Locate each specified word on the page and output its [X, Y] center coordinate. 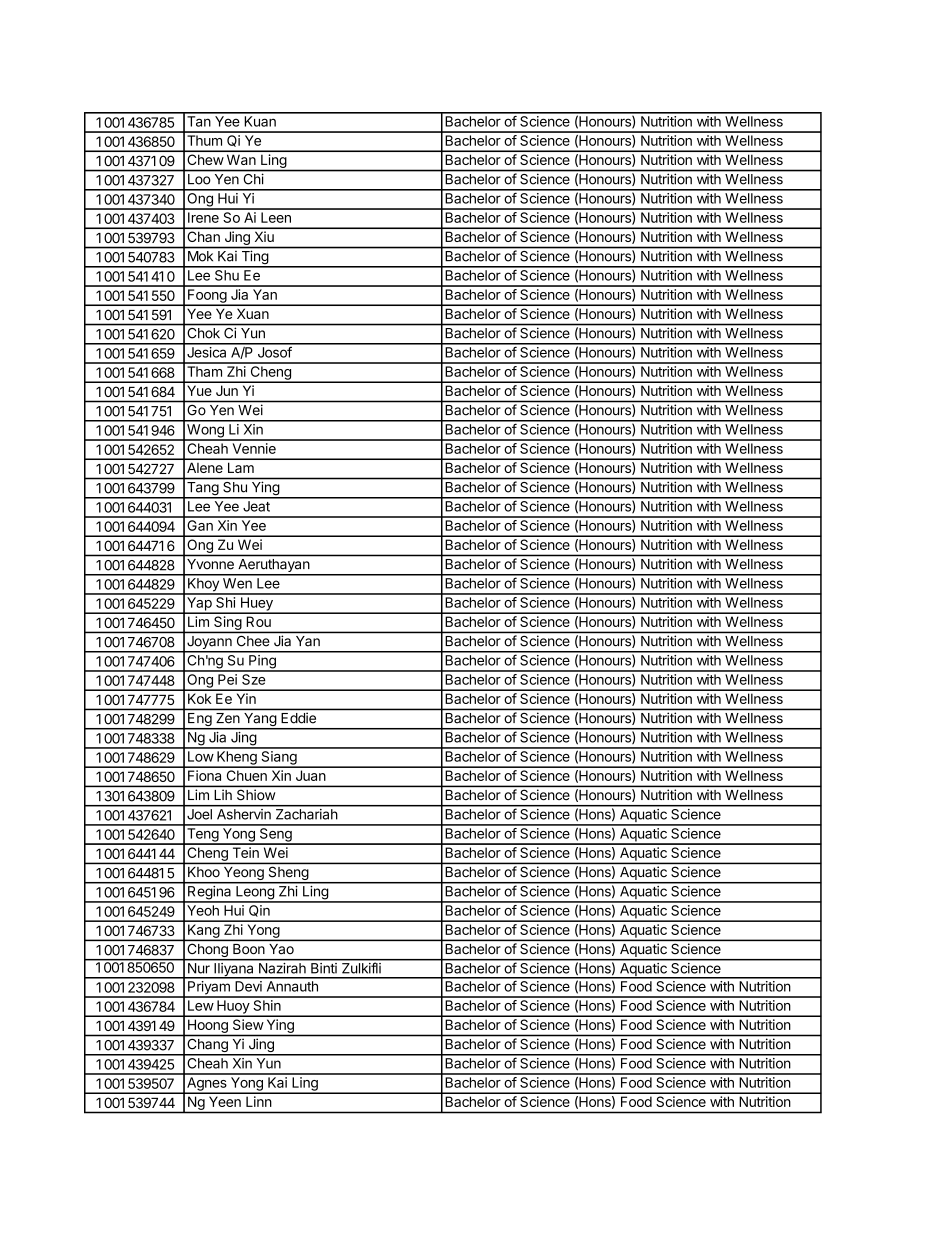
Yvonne [210, 564]
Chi [254, 179]
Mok [200, 256]
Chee [253, 641]
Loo [199, 179]
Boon [249, 949]
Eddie [298, 718]
